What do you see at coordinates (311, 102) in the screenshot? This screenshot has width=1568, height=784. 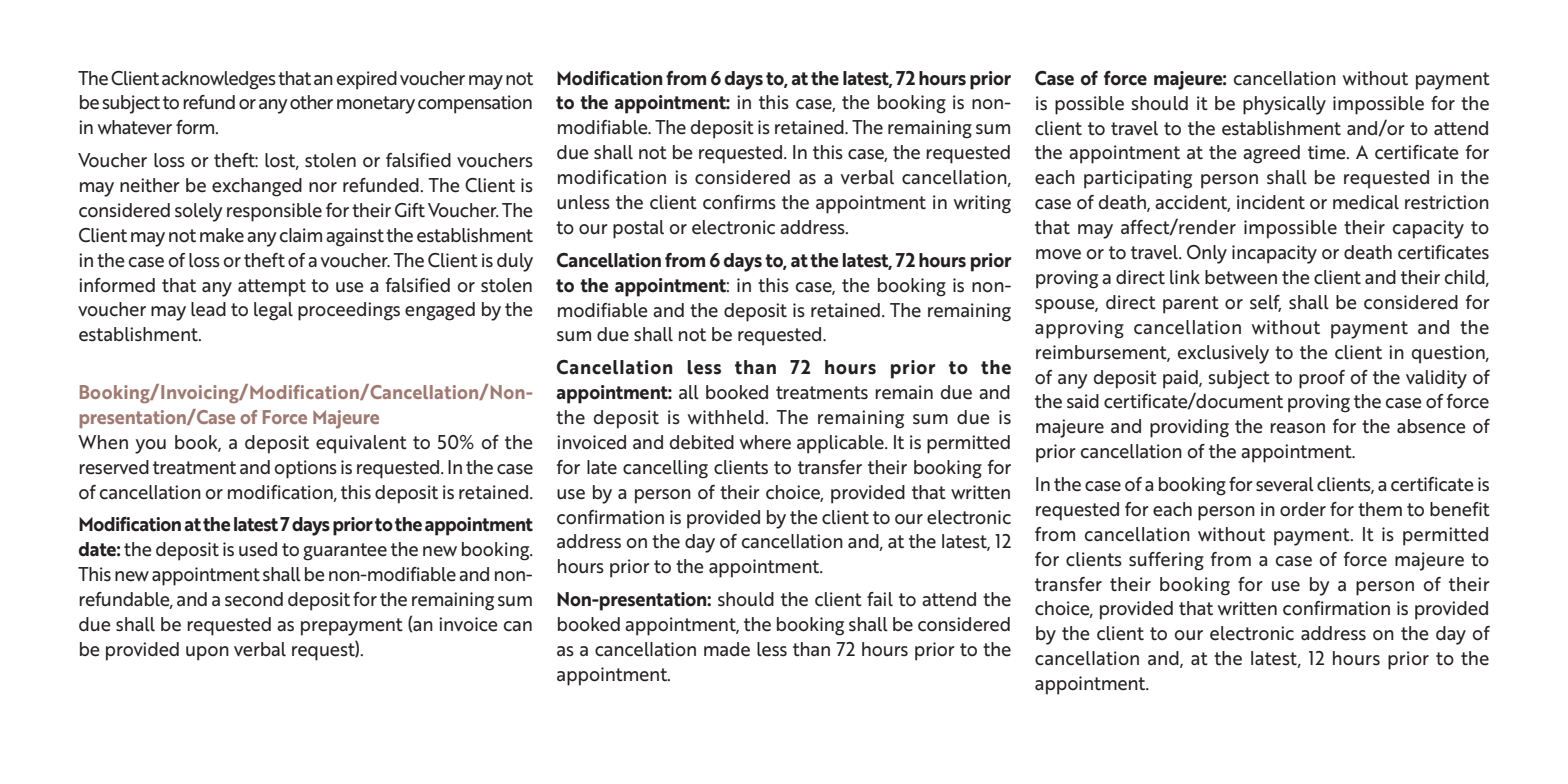 I see `other` at bounding box center [311, 102].
